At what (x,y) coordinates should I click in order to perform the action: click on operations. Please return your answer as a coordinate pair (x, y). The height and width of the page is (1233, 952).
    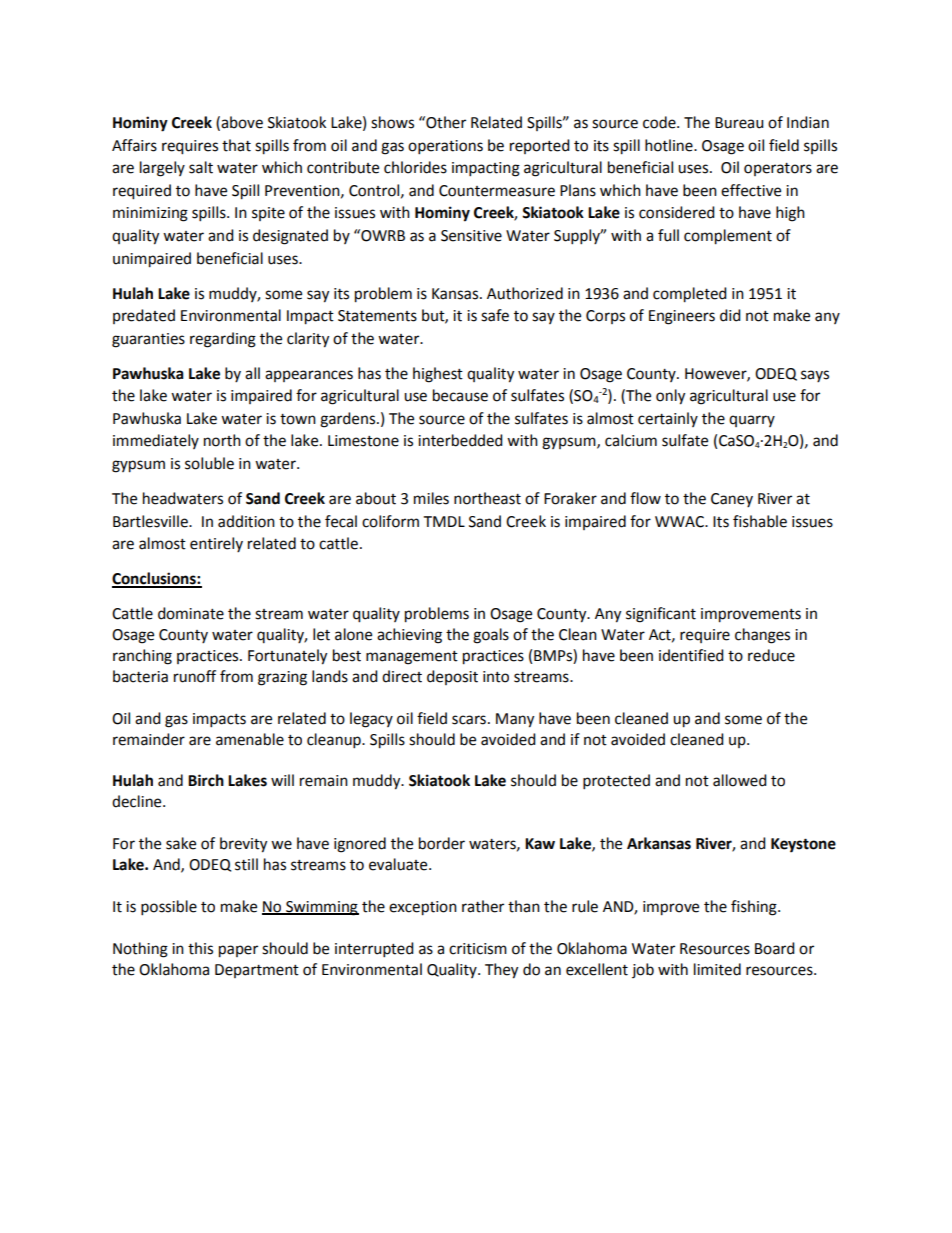
    Looking at the image, I should click on (445, 147).
